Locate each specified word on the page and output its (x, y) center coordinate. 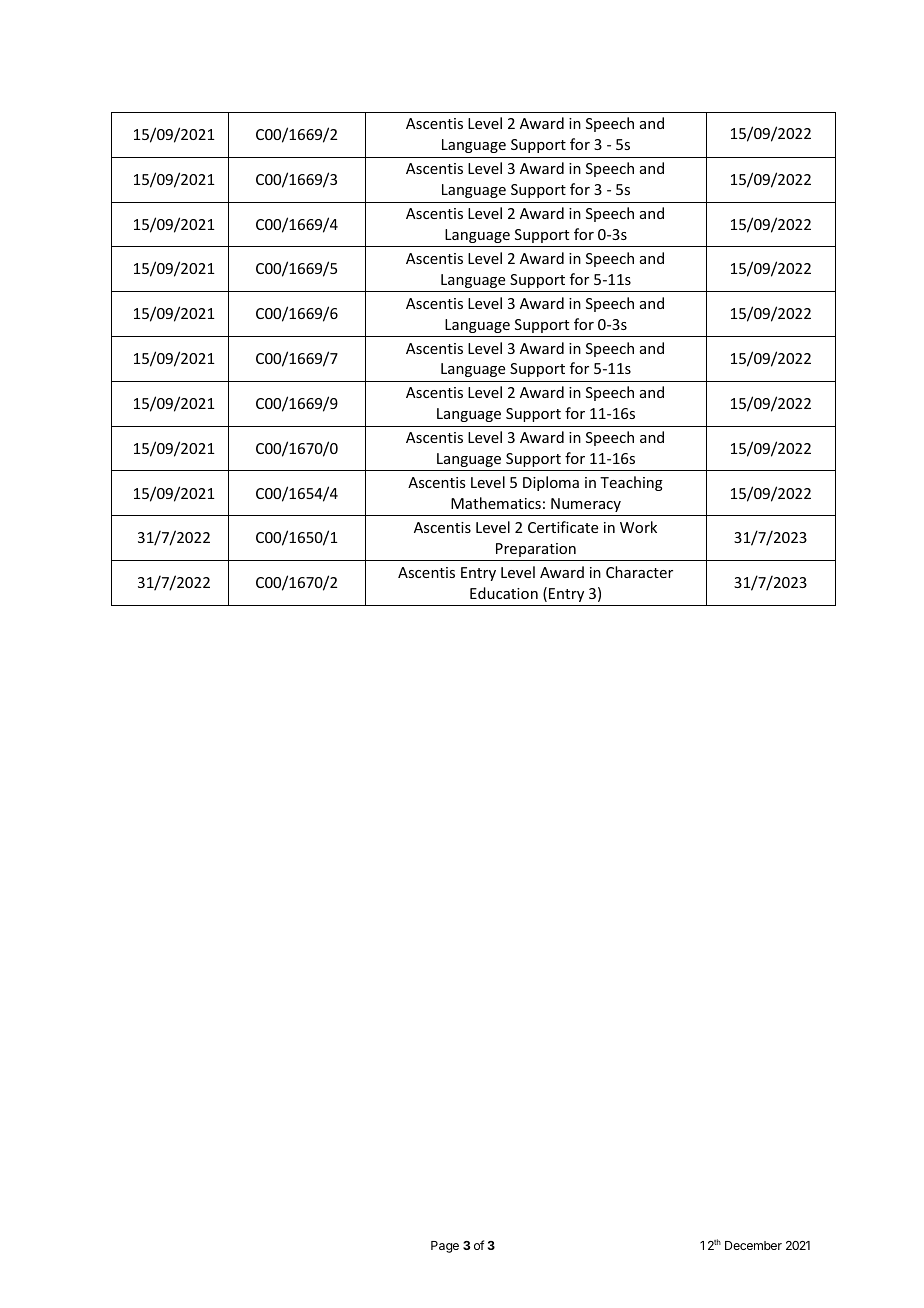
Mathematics (496, 503)
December (753, 1245)
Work (638, 527)
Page (445, 1247)
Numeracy (586, 505)
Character (639, 572)
